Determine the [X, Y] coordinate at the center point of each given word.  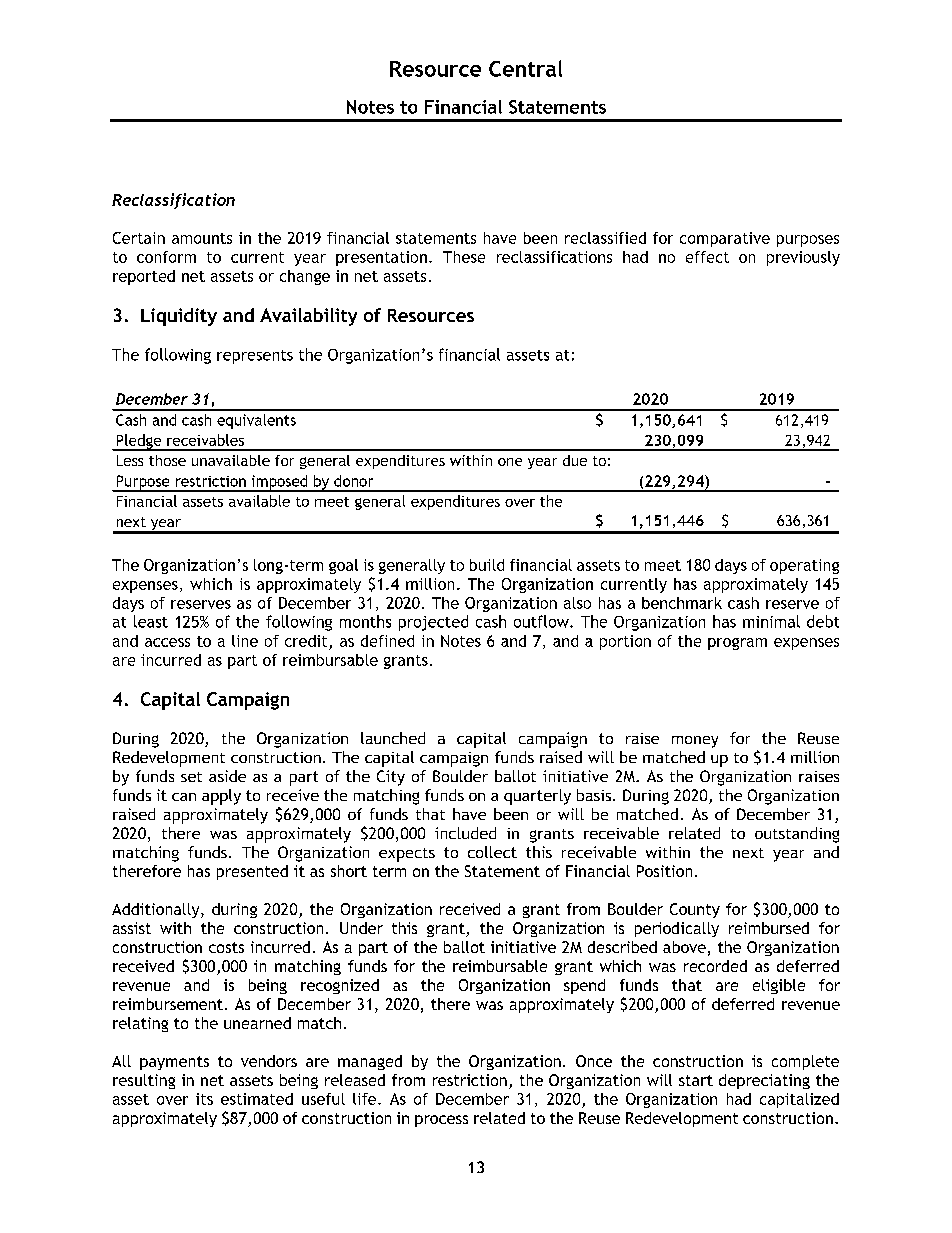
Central [525, 68]
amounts [202, 238]
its [204, 1099]
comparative [725, 239]
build [487, 565]
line [245, 641]
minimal [771, 621]
